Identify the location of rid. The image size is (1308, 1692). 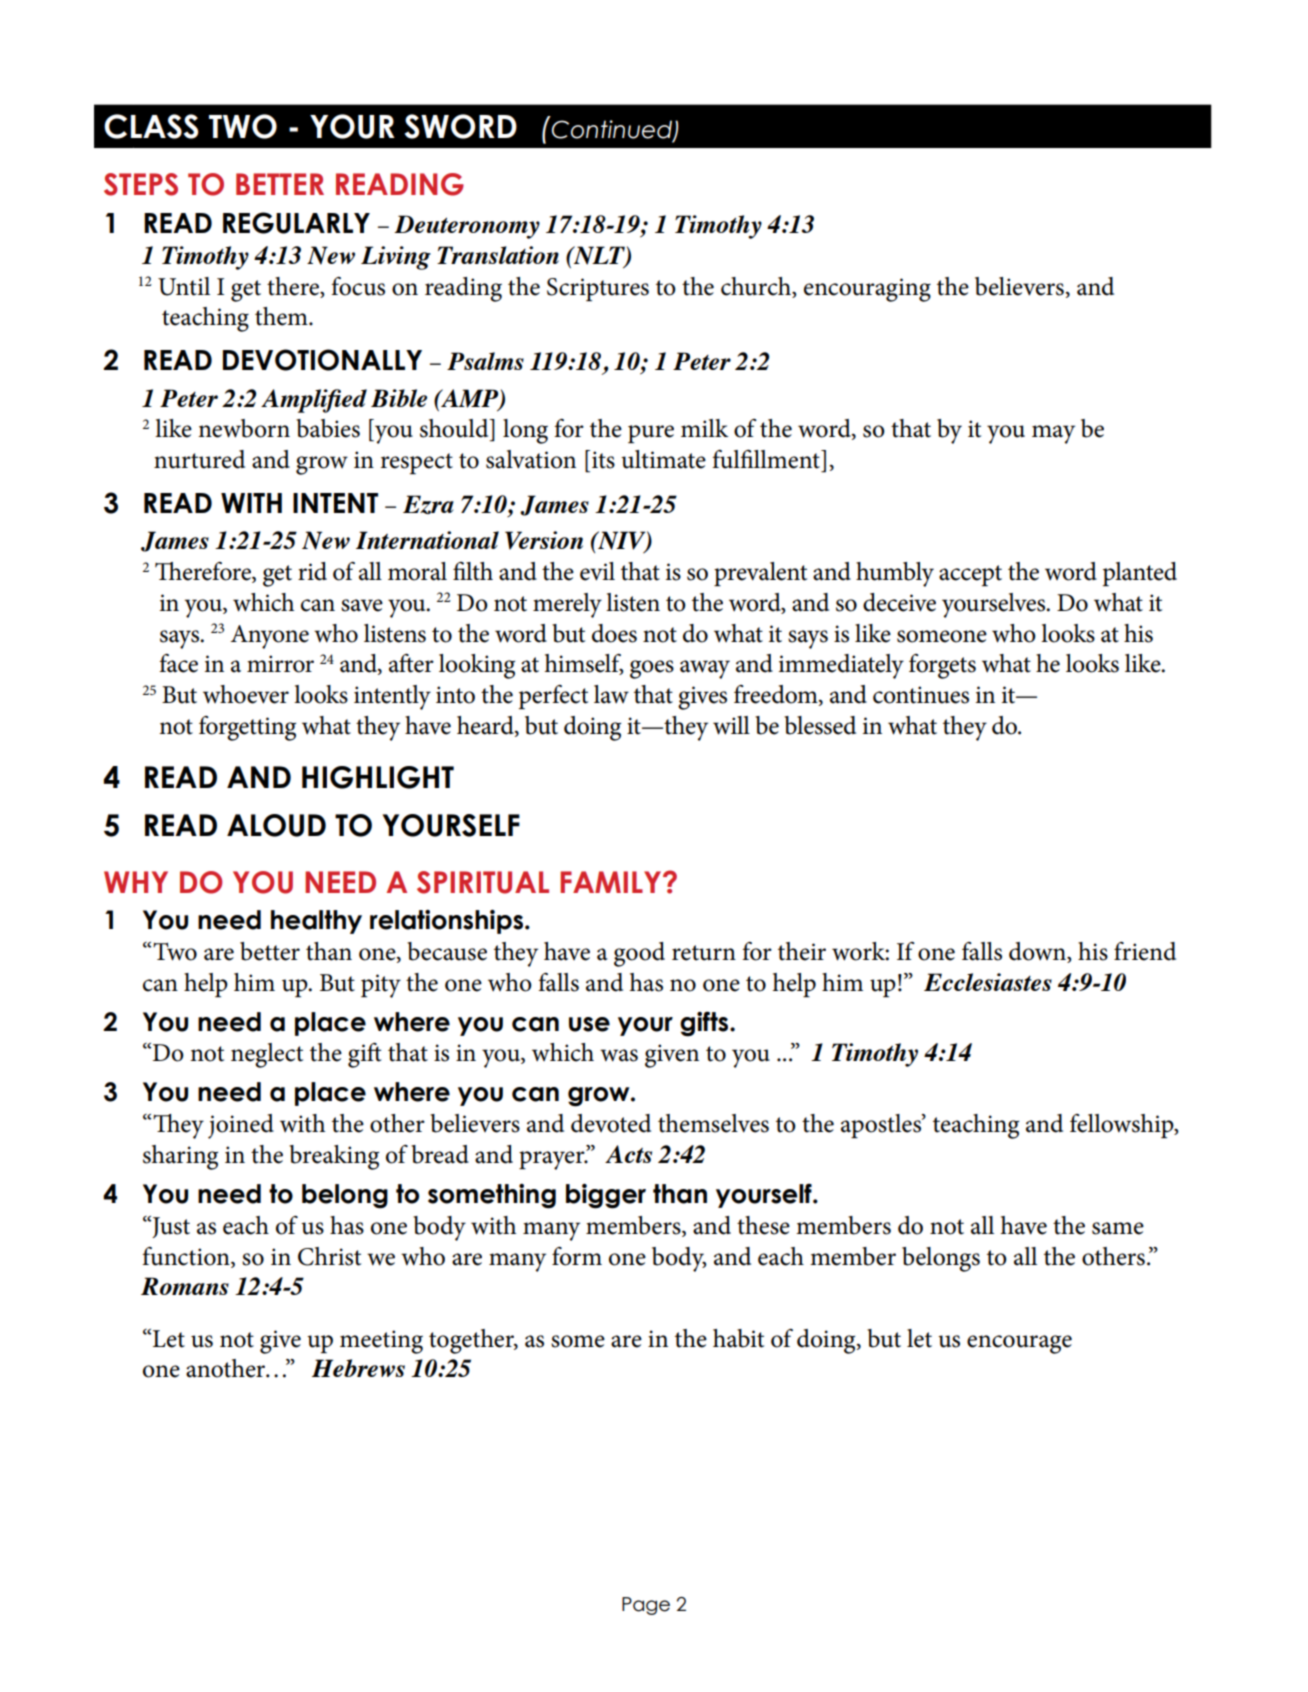
(312, 571).
